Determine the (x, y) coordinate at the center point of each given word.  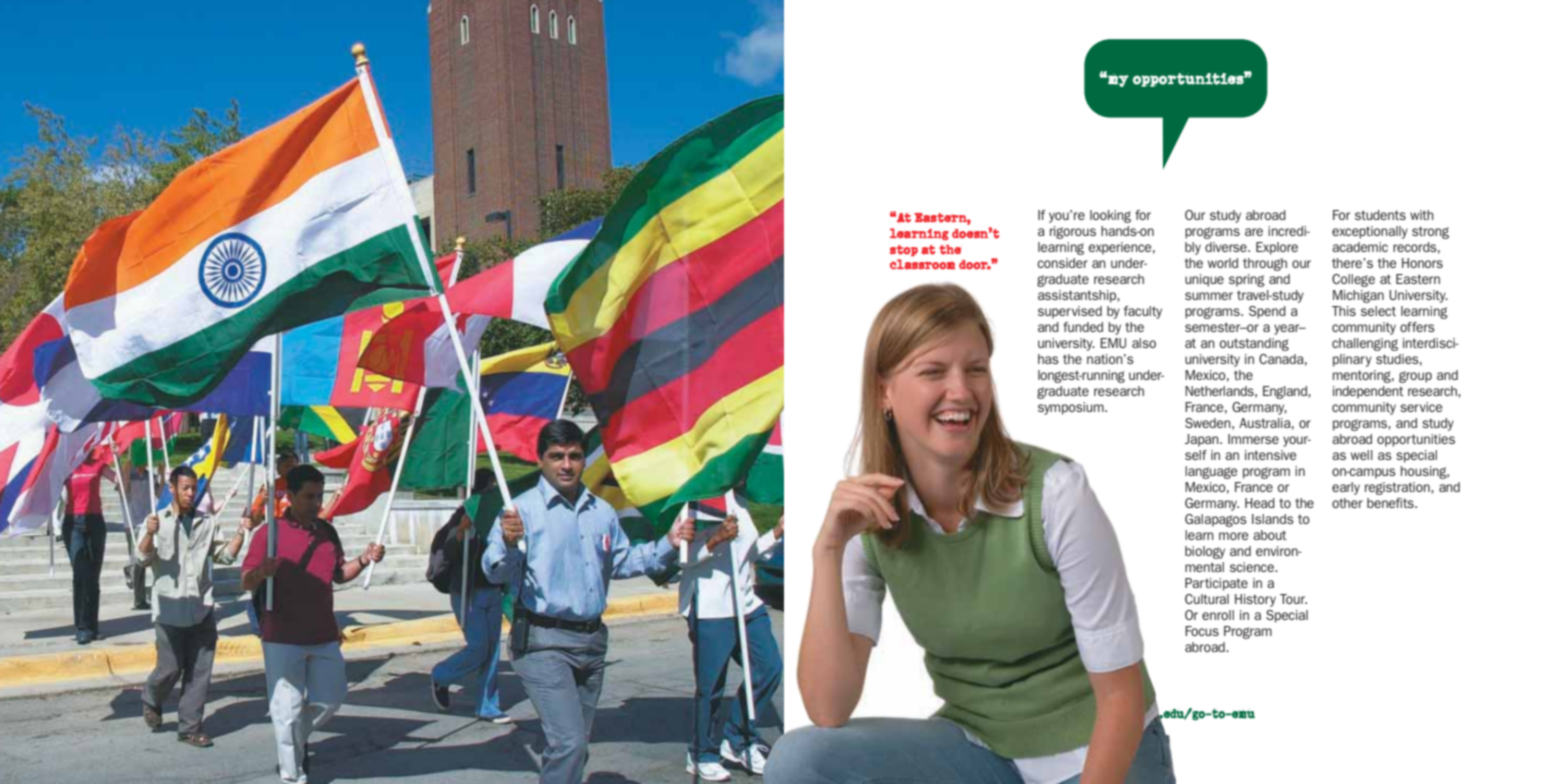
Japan (1203, 440)
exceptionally (1370, 232)
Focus (1202, 631)
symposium (1072, 408)
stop (904, 250)
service (1421, 407)
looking (1110, 216)
